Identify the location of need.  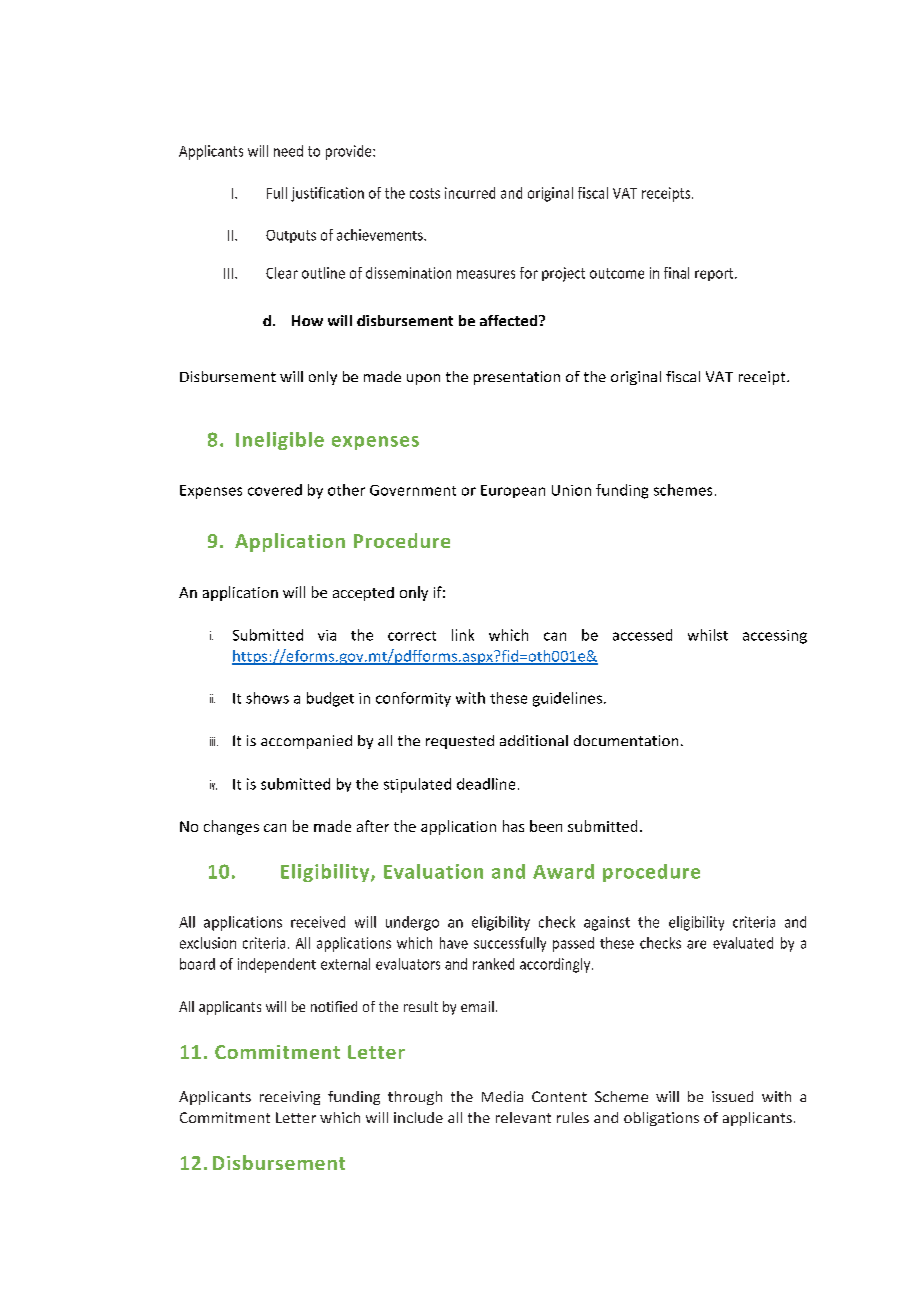
(288, 151).
